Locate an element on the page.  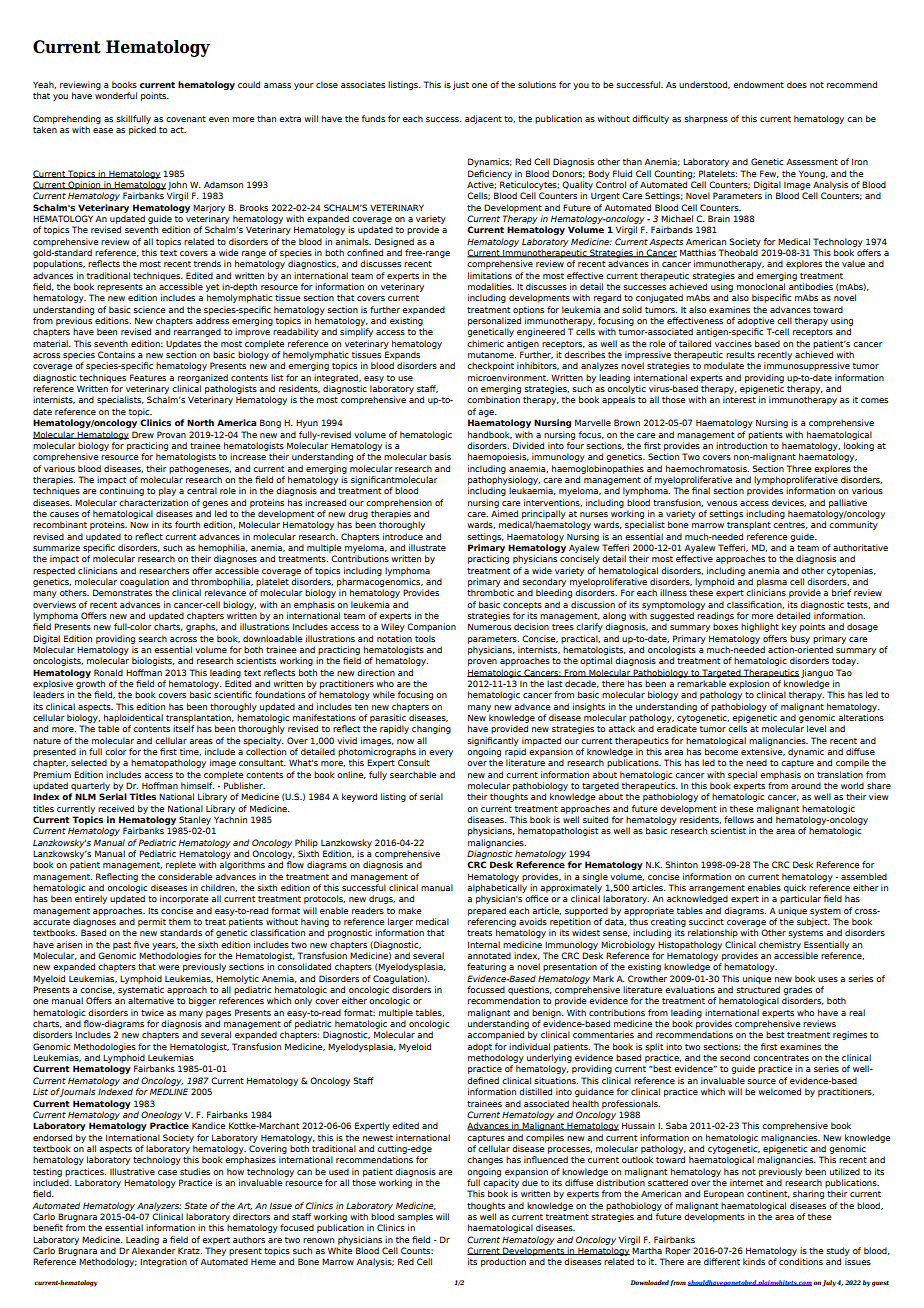
picked is located at coordinates (142, 130).
